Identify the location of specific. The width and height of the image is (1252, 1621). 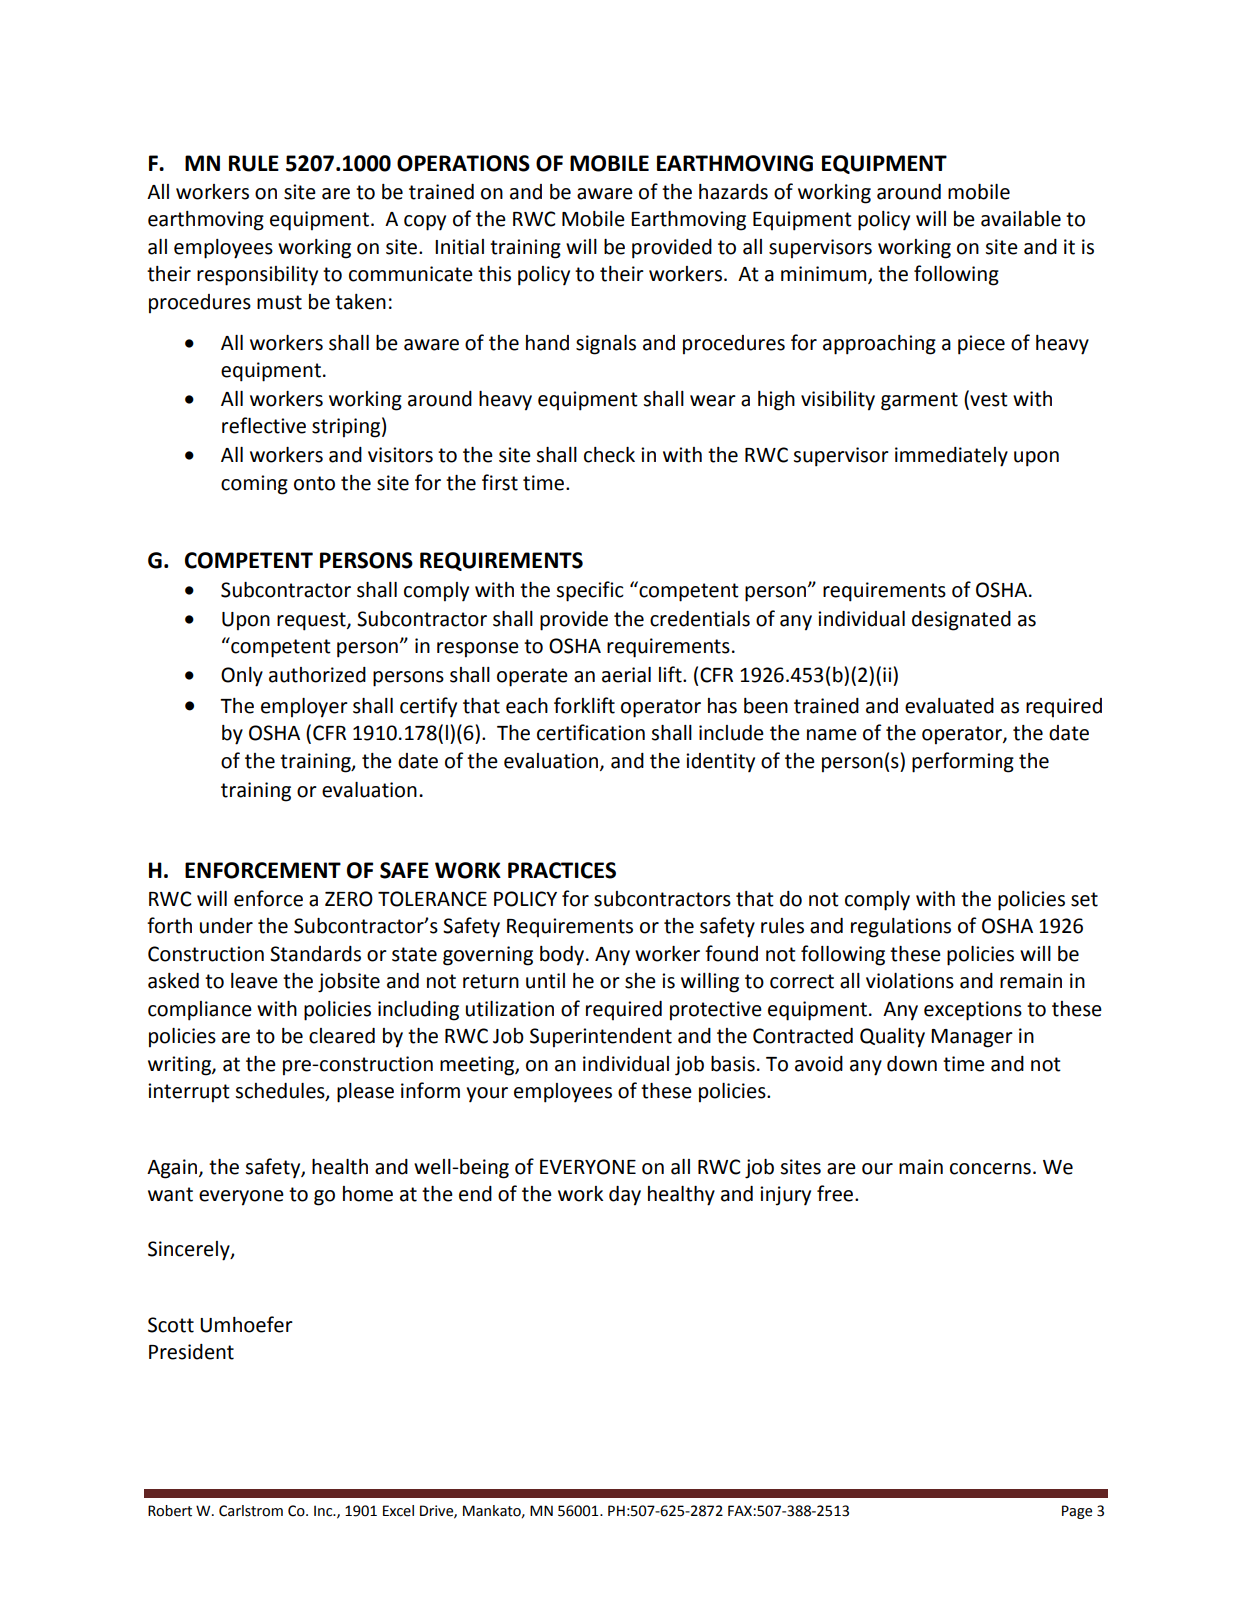
(590, 591).
